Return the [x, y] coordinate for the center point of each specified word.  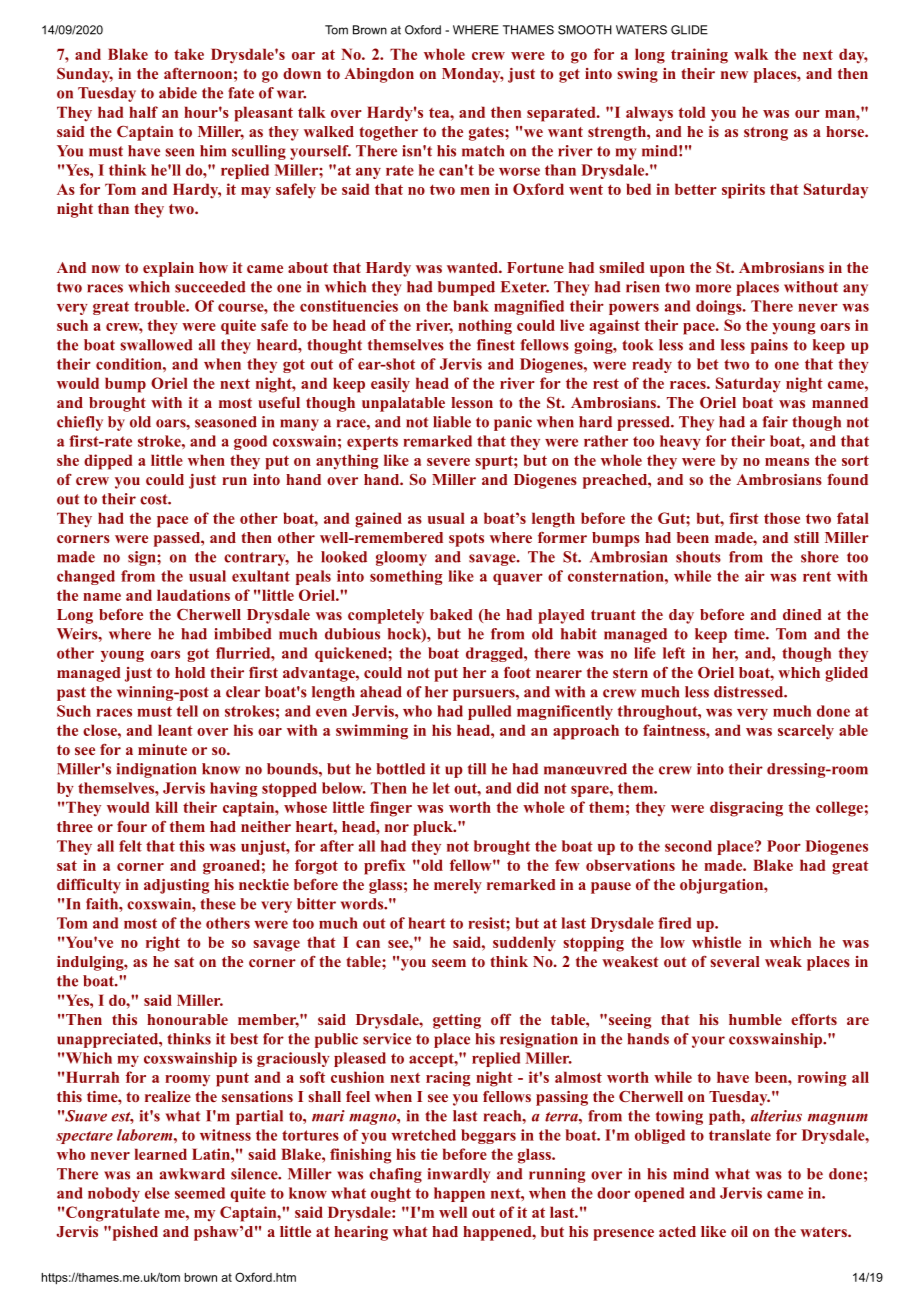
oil [739, 1231]
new [734, 75]
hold [190, 672]
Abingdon [379, 75]
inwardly [459, 1175]
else [157, 1193]
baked [451, 614]
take [189, 54]
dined [802, 614]
